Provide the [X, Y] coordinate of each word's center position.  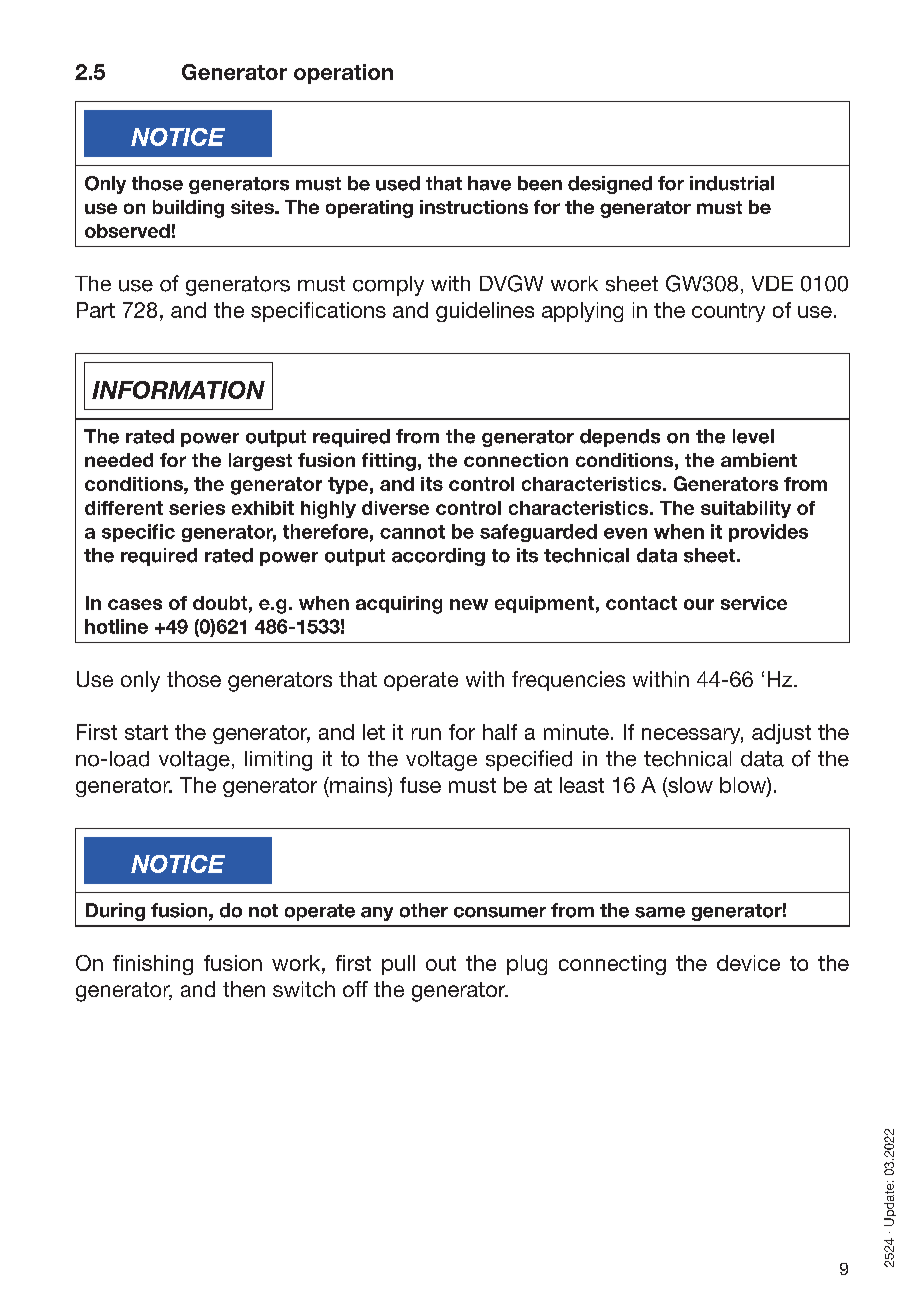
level [753, 436]
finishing [153, 965]
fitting [389, 462]
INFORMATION [178, 390]
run [426, 734]
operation [343, 74]
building [188, 209]
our [699, 604]
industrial [732, 183]
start [146, 732]
